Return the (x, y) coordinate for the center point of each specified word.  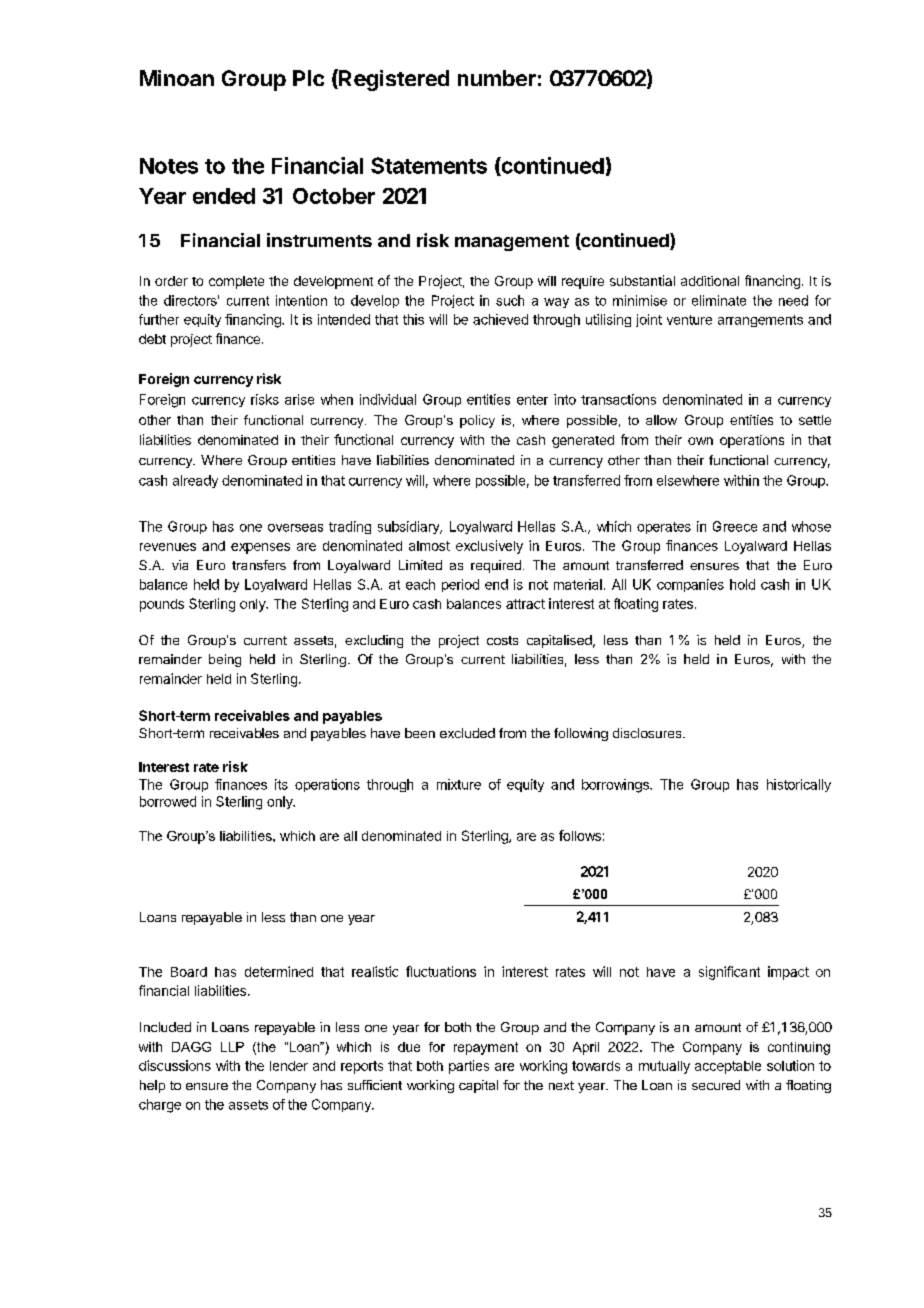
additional (710, 281)
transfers (259, 565)
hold (742, 584)
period (460, 585)
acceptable (728, 1067)
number (497, 78)
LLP (232, 1047)
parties (469, 1067)
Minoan (177, 78)
